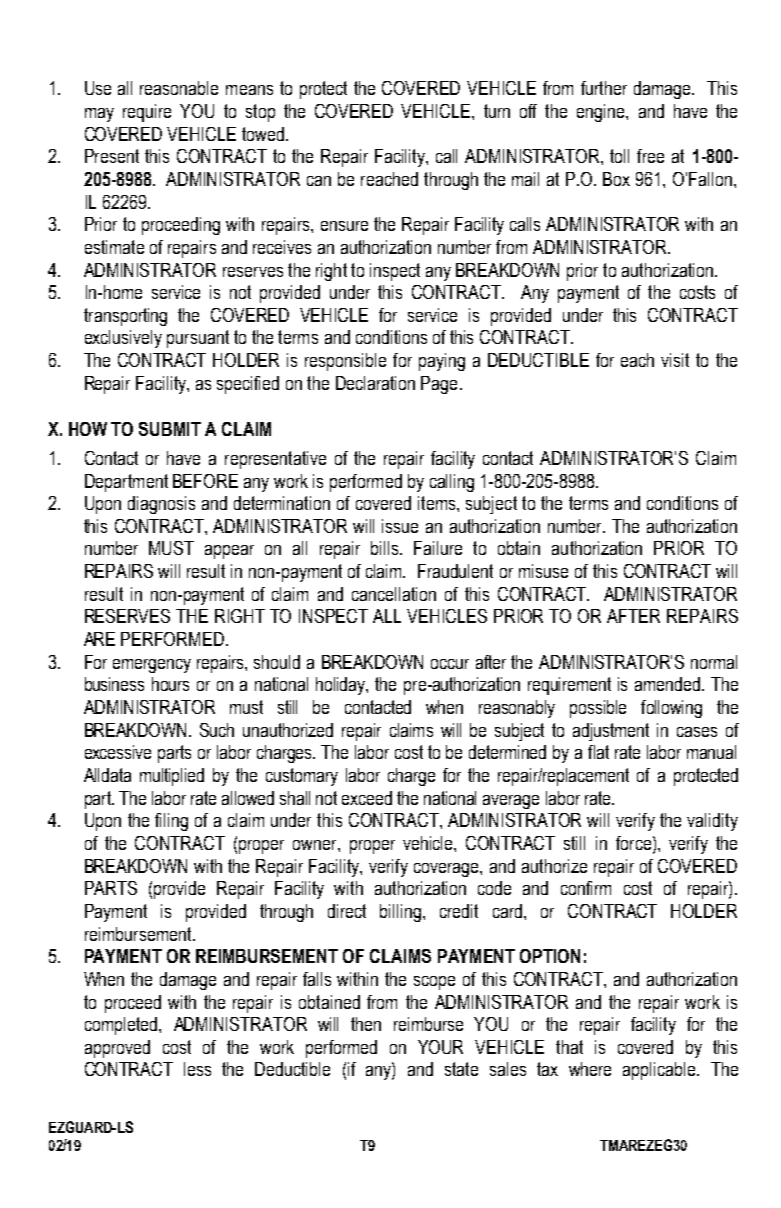  What do you see at coordinates (394, 594) in the screenshot?
I see `cancellation` at bounding box center [394, 594].
